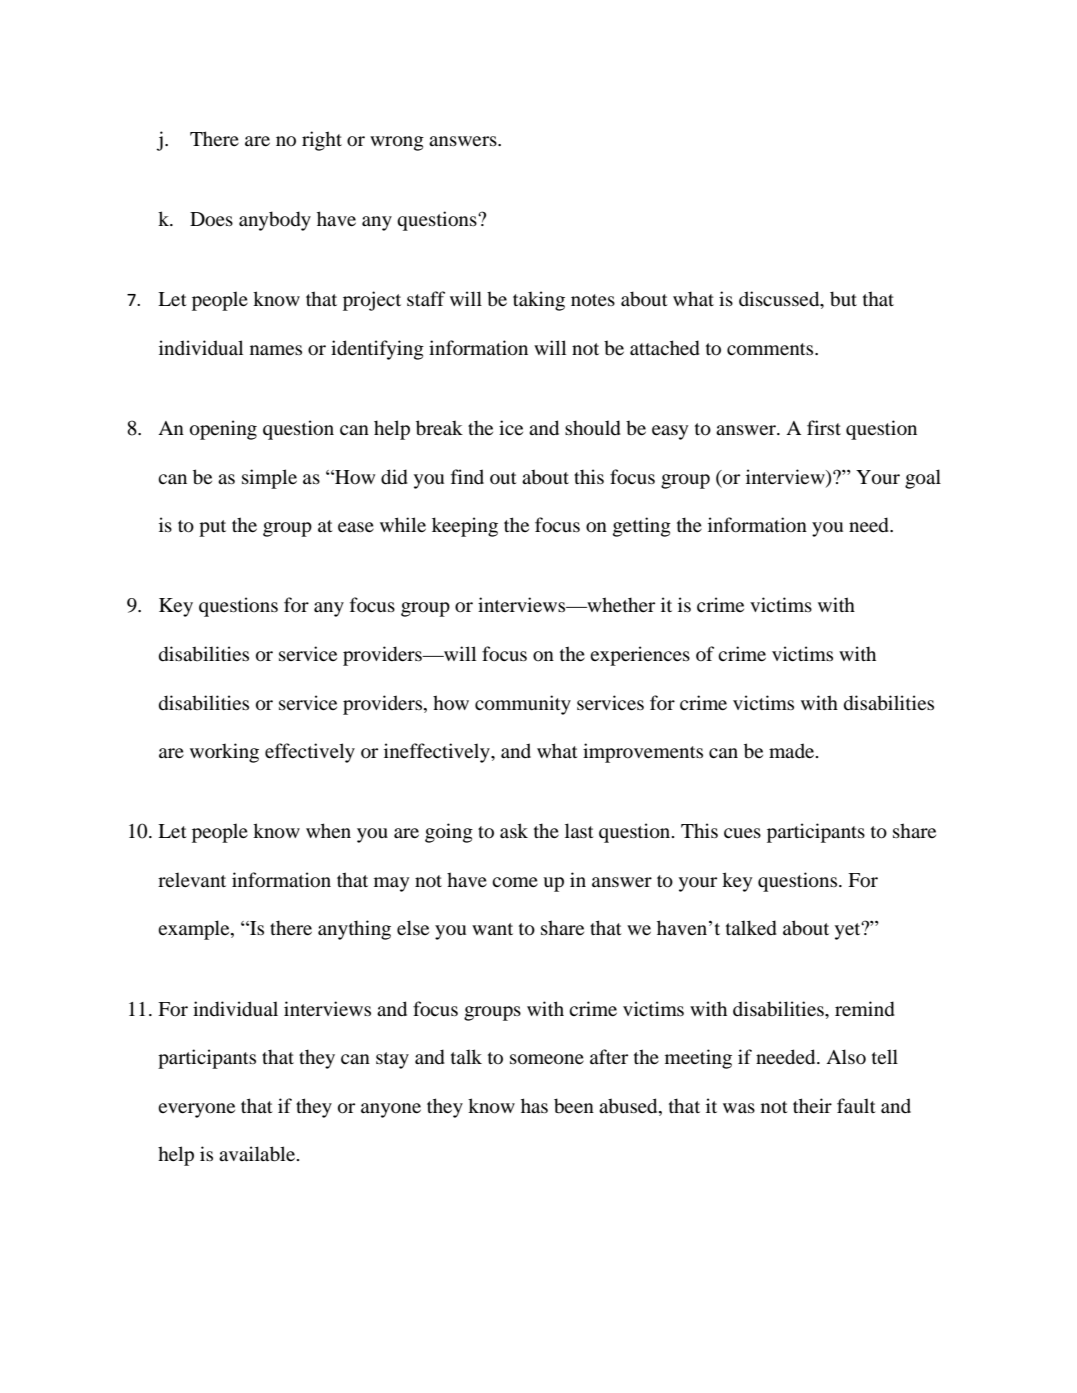 Image resolution: width=1077 pixels, height=1393 pixels. Describe the element at coordinates (793, 750) in the document. I see `made` at that location.
